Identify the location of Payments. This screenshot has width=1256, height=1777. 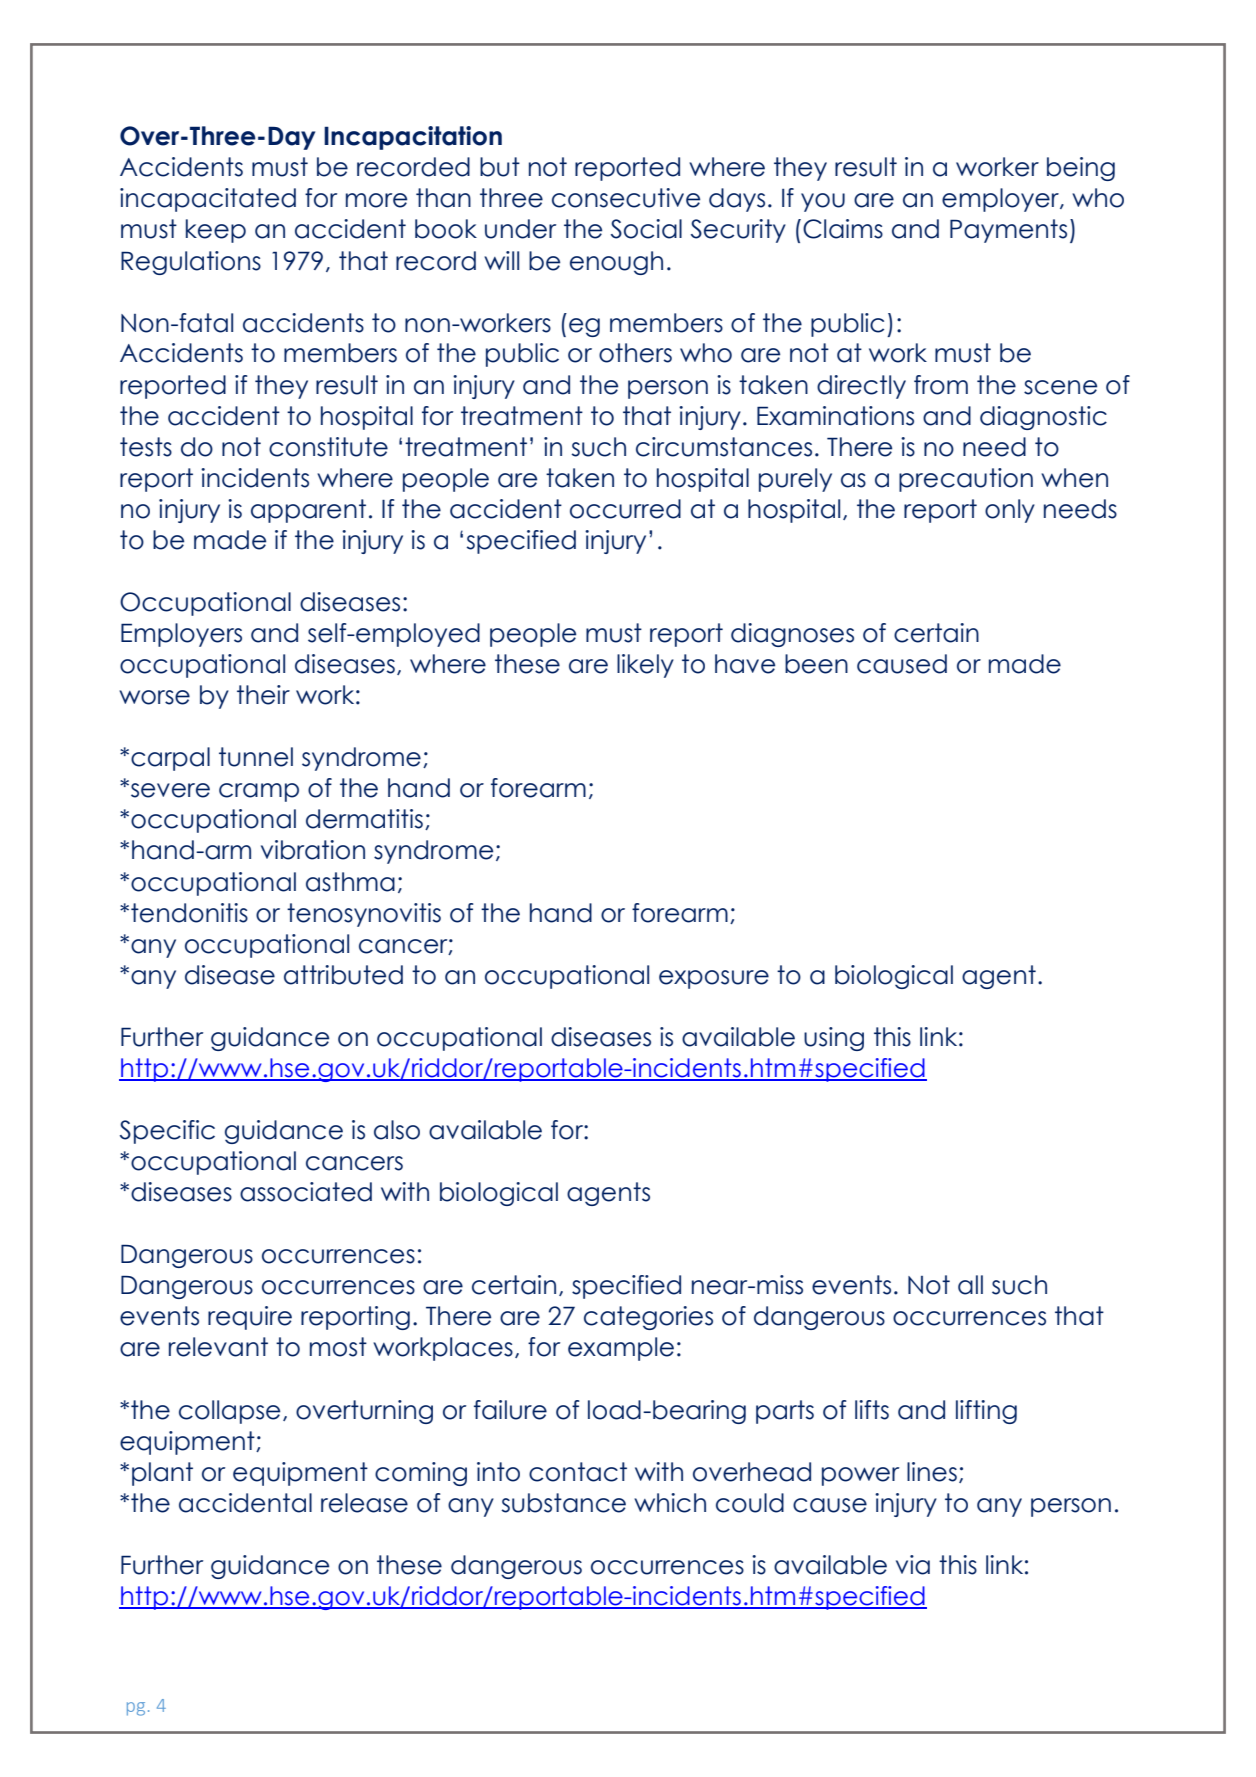
(1008, 231).
